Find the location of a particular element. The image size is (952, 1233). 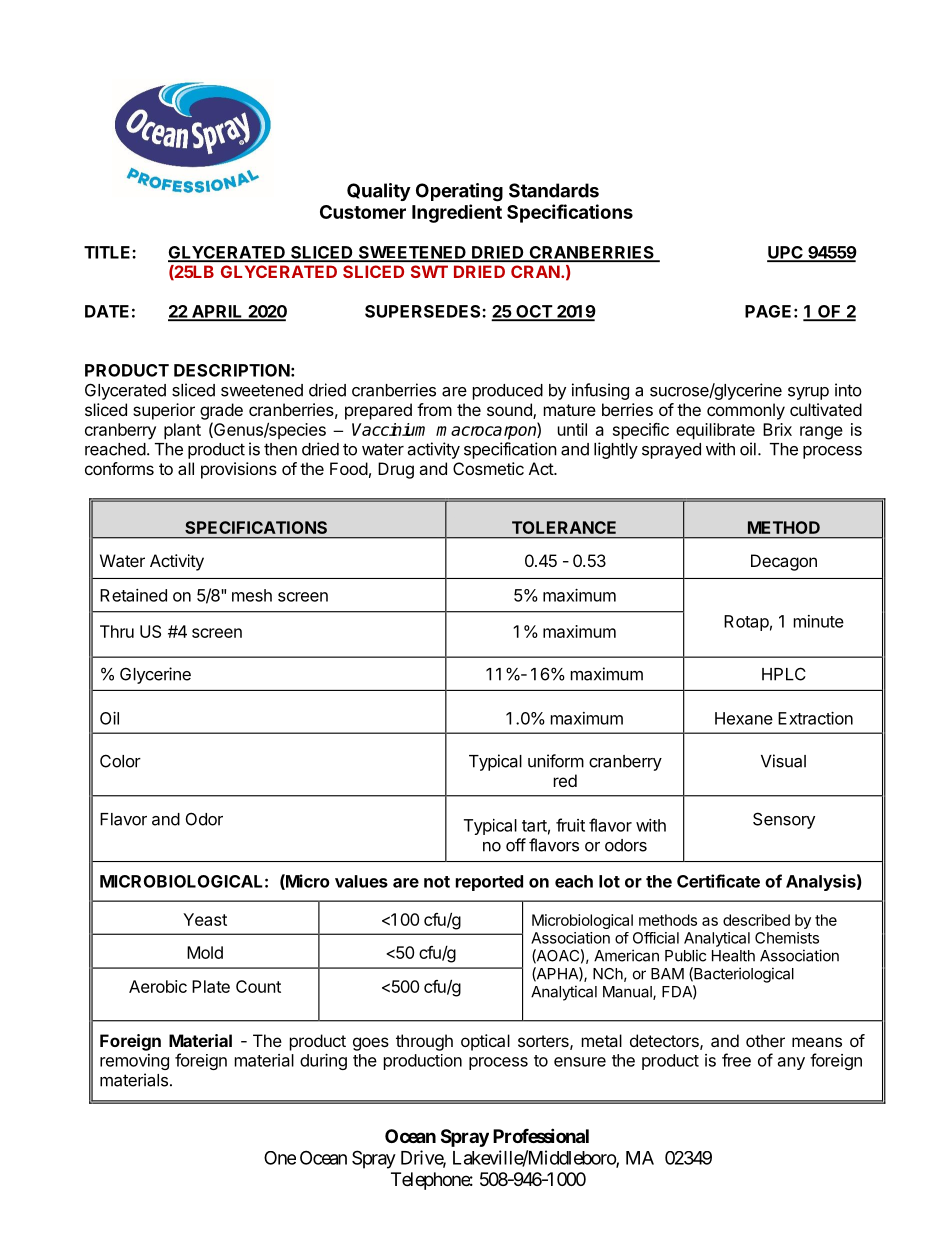

Ingredient is located at coordinates (457, 213).
